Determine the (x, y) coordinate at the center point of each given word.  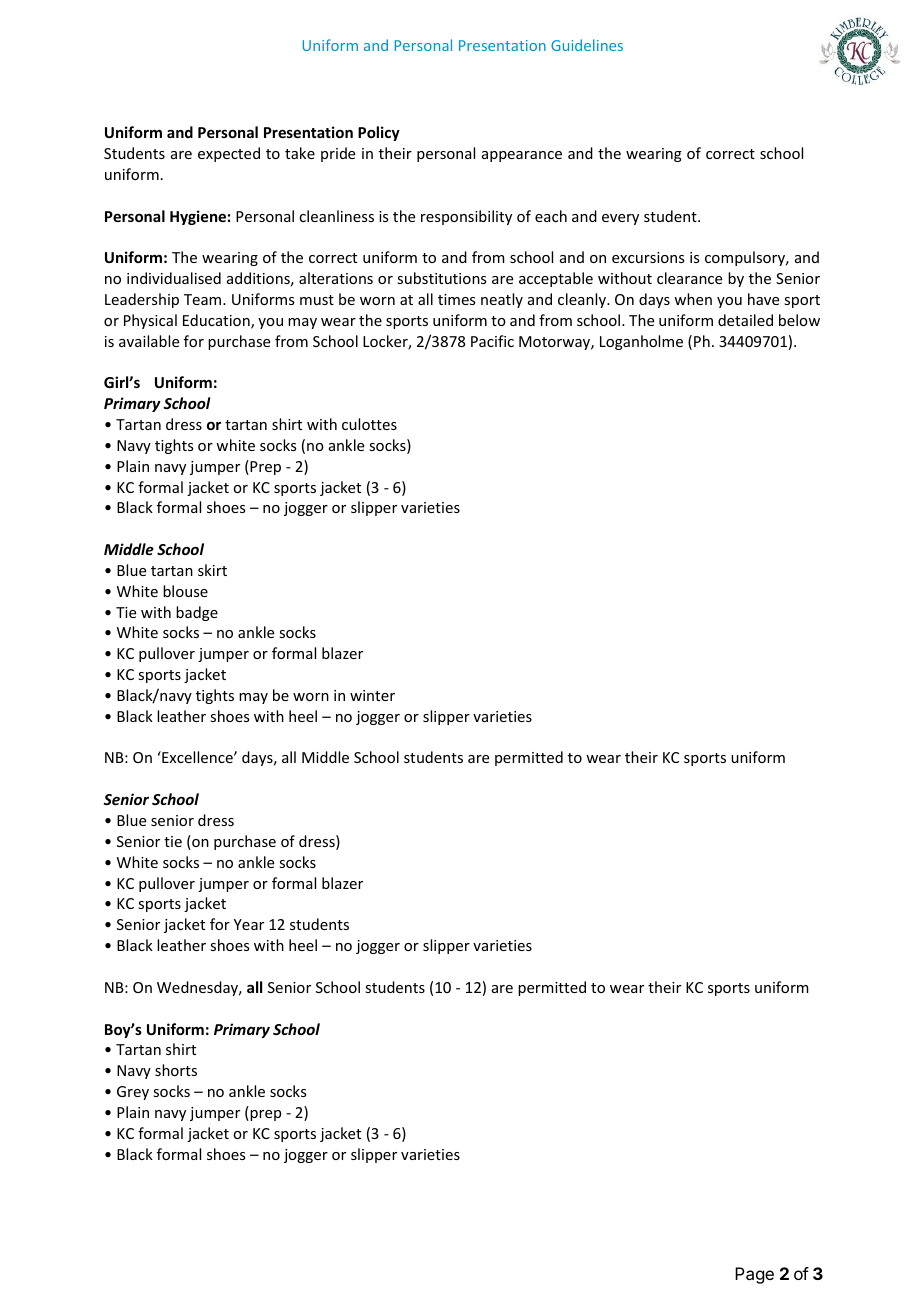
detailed (745, 320)
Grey (133, 1093)
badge (197, 613)
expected (229, 154)
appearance (522, 156)
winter (372, 695)
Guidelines (587, 45)
